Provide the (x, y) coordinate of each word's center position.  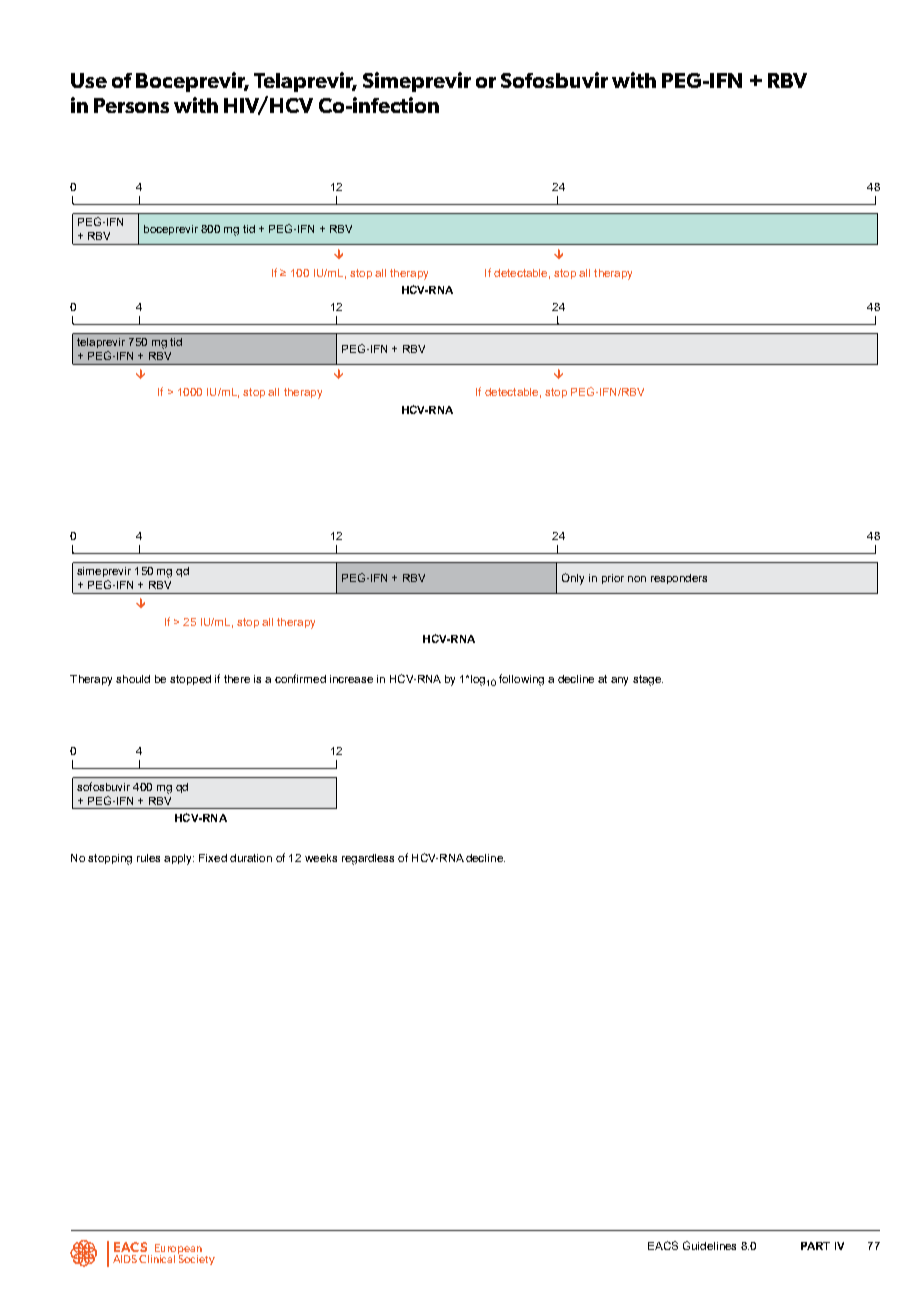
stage (648, 680)
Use (89, 80)
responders (679, 579)
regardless (368, 859)
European (178, 1250)
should (133, 679)
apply (179, 859)
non (637, 579)
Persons (131, 105)
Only (573, 579)
